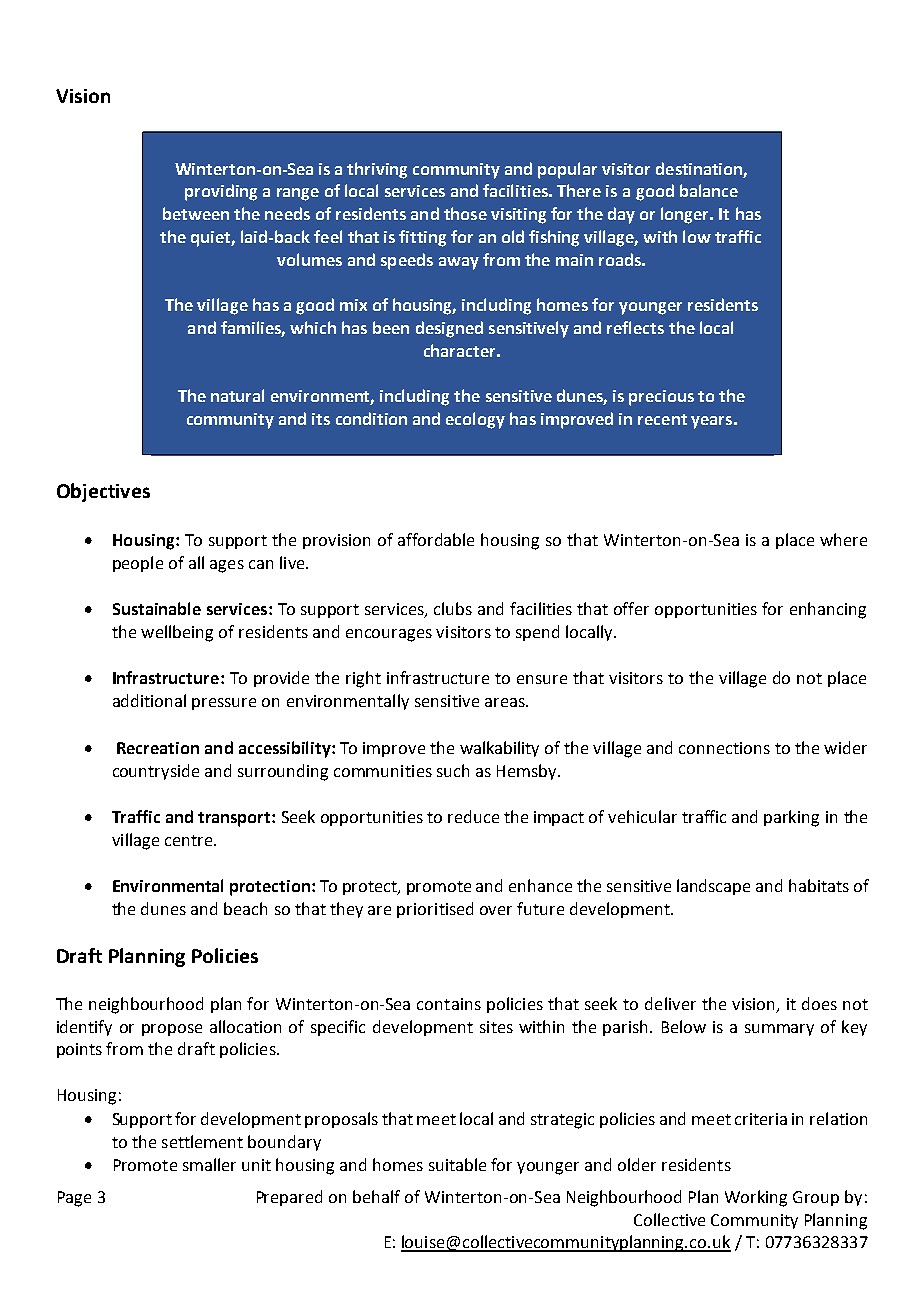  What do you see at coordinates (103, 492) in the screenshot?
I see `Objectives` at bounding box center [103, 492].
